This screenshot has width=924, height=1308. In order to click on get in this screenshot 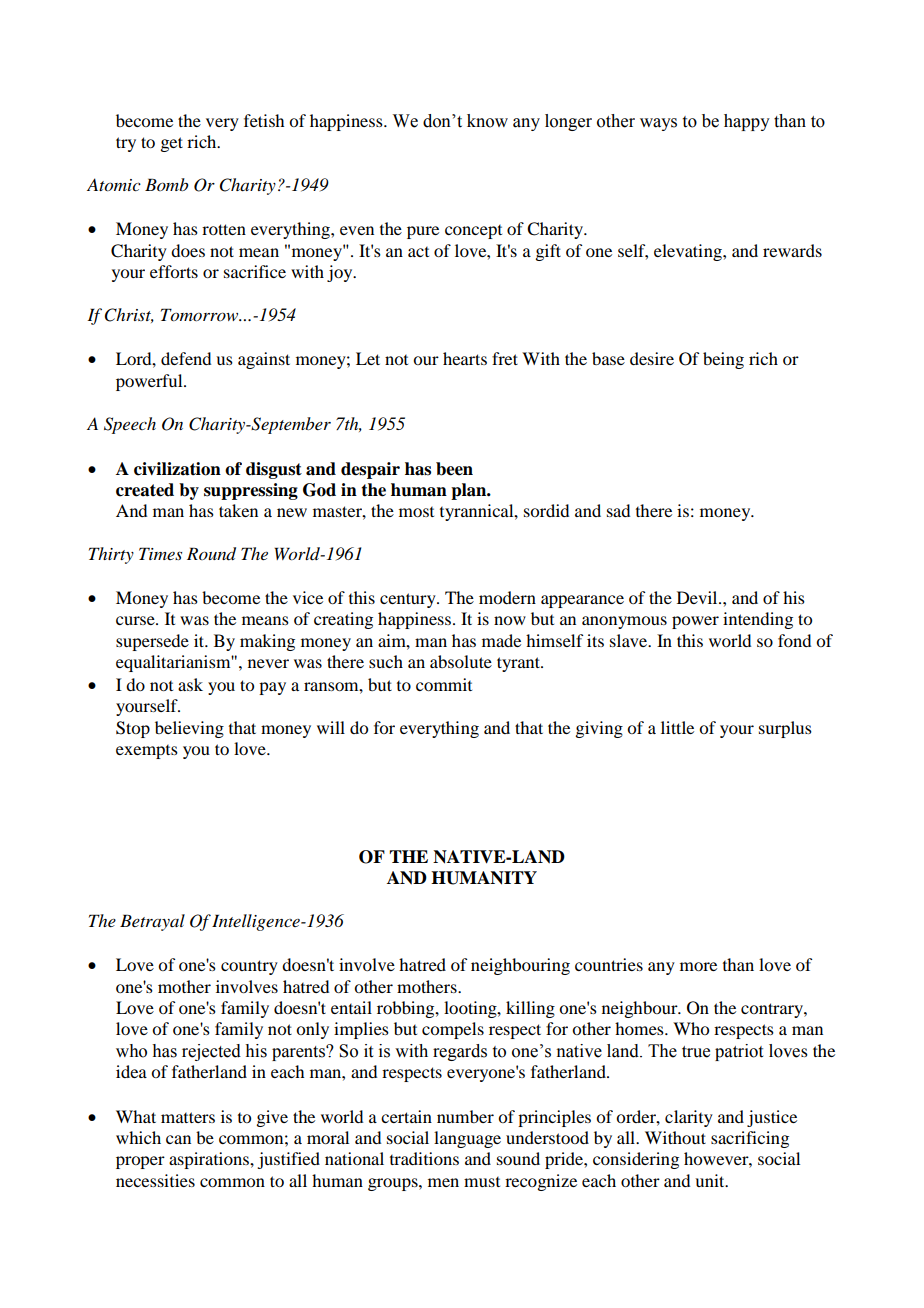, I will do `click(171, 144)`.
